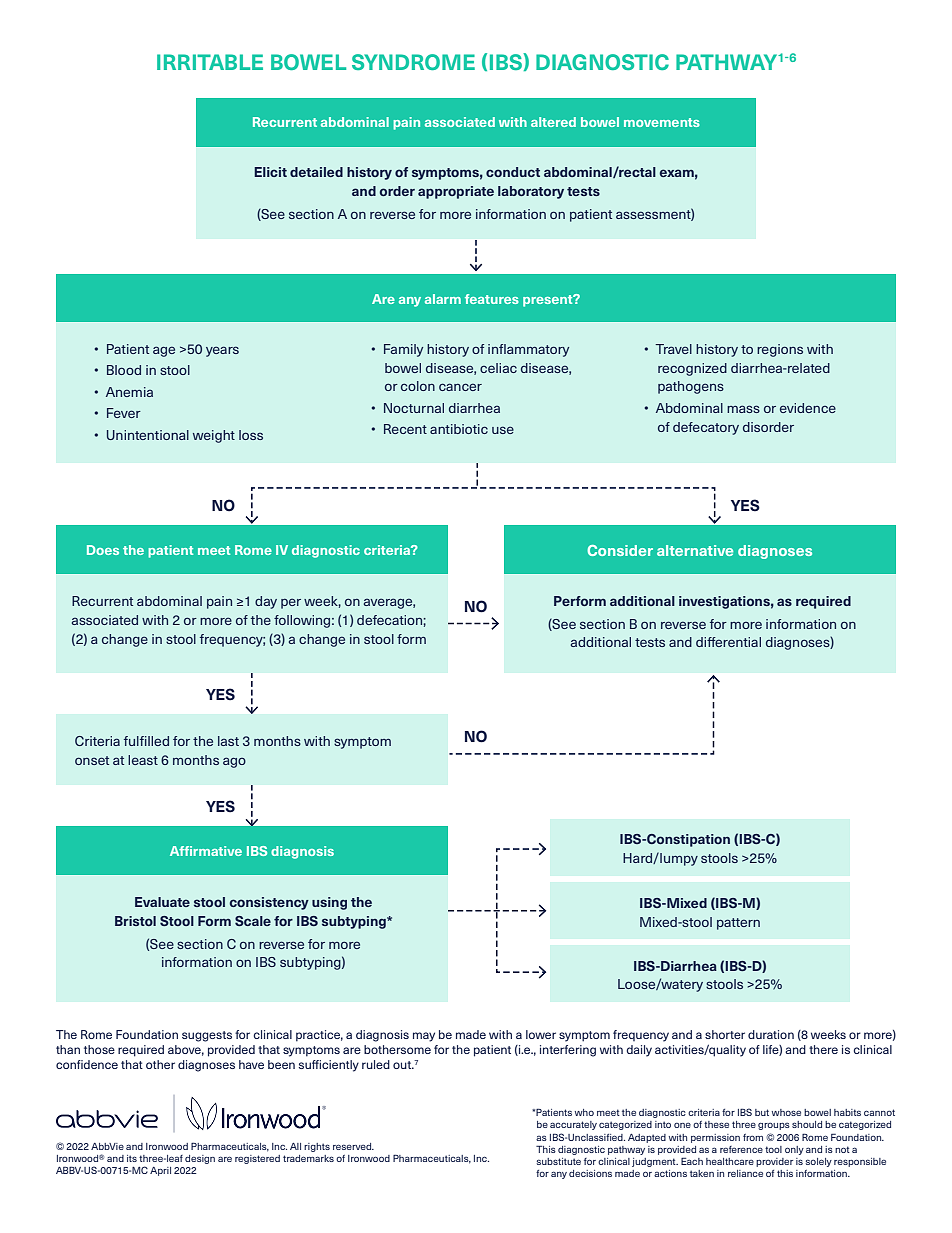  Describe the element at coordinates (780, 350) in the screenshot. I see `regions` at that location.
